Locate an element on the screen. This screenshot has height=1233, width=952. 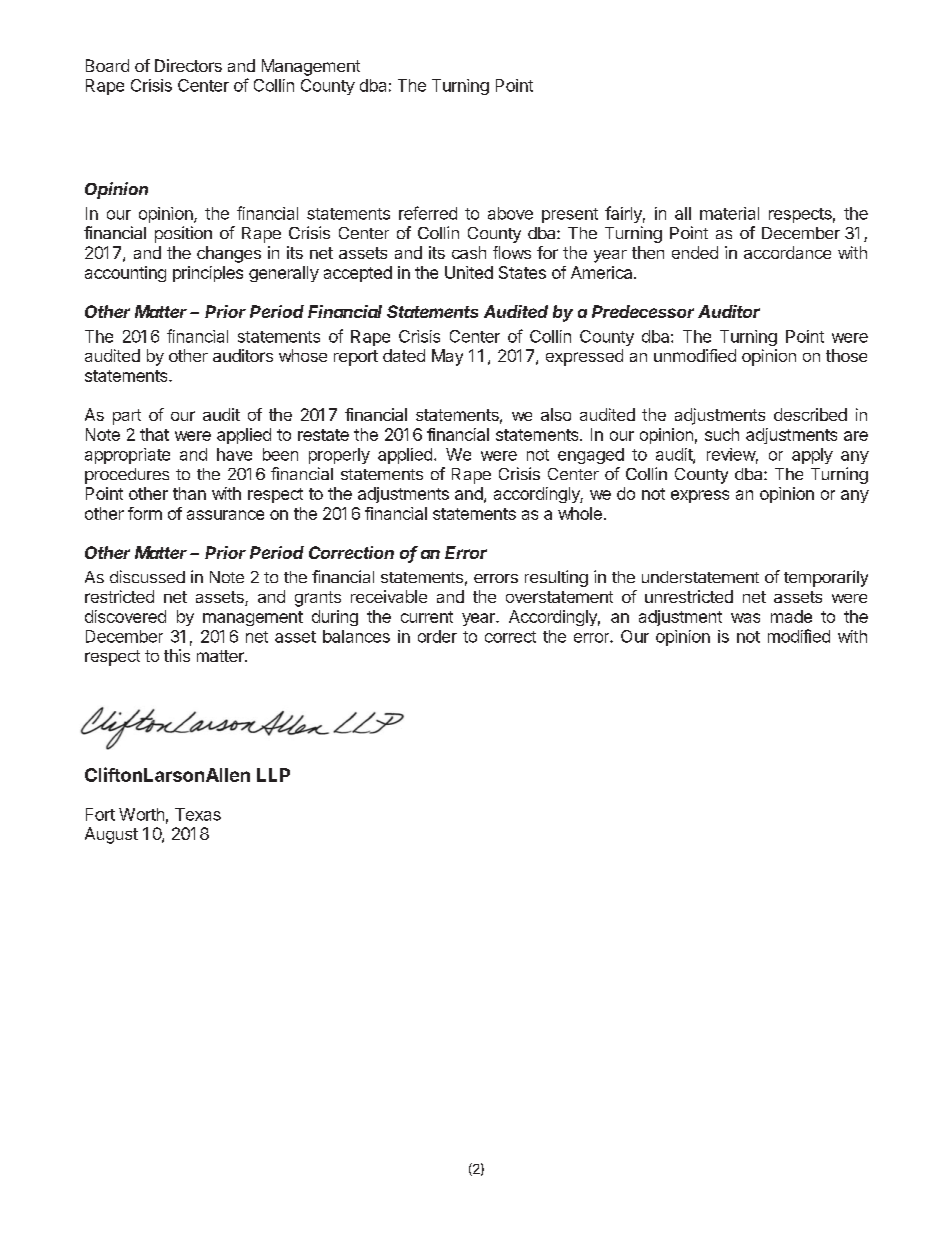
LLP is located at coordinates (273, 775).
